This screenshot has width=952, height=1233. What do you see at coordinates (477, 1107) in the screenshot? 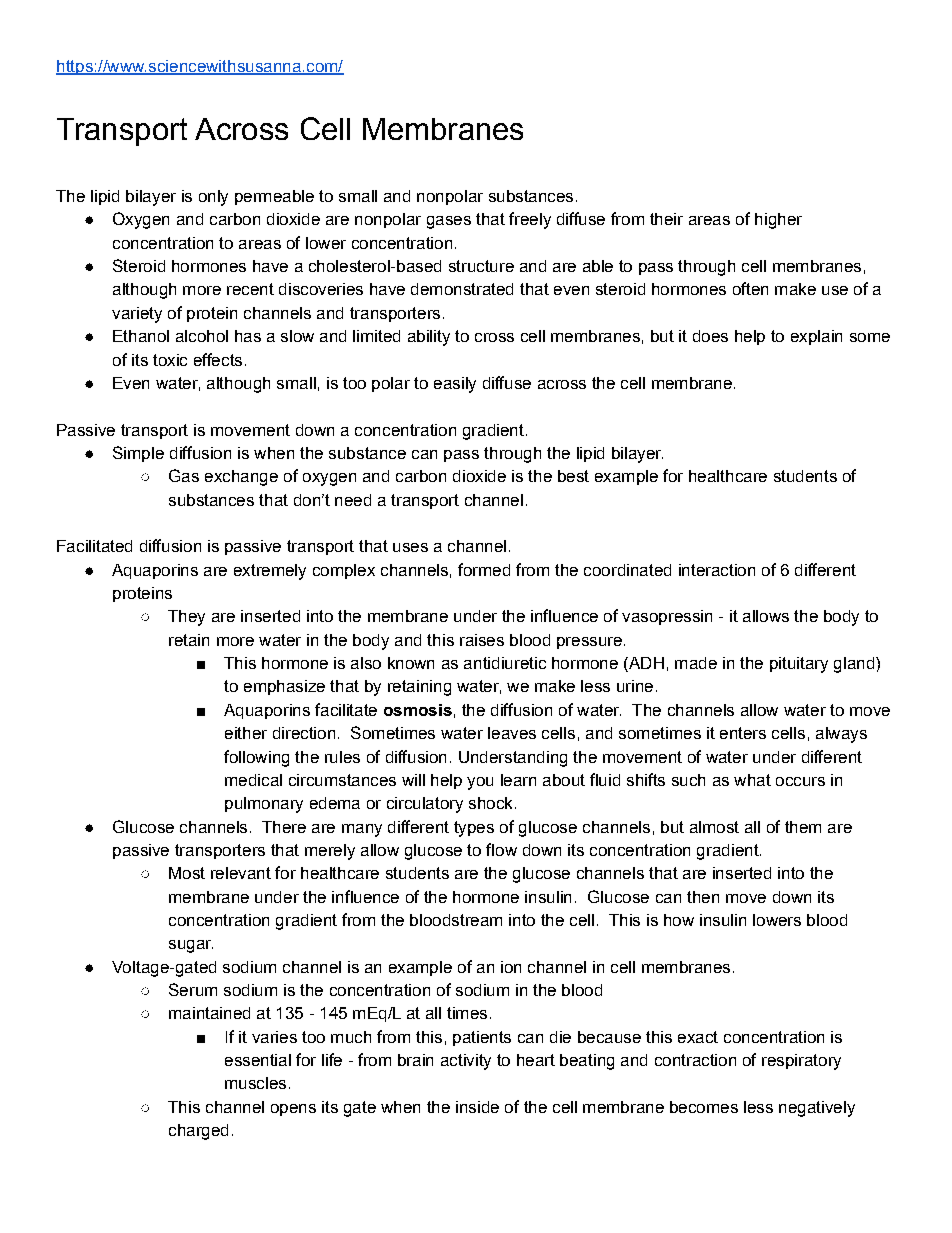
I see `inside` at bounding box center [477, 1107].
